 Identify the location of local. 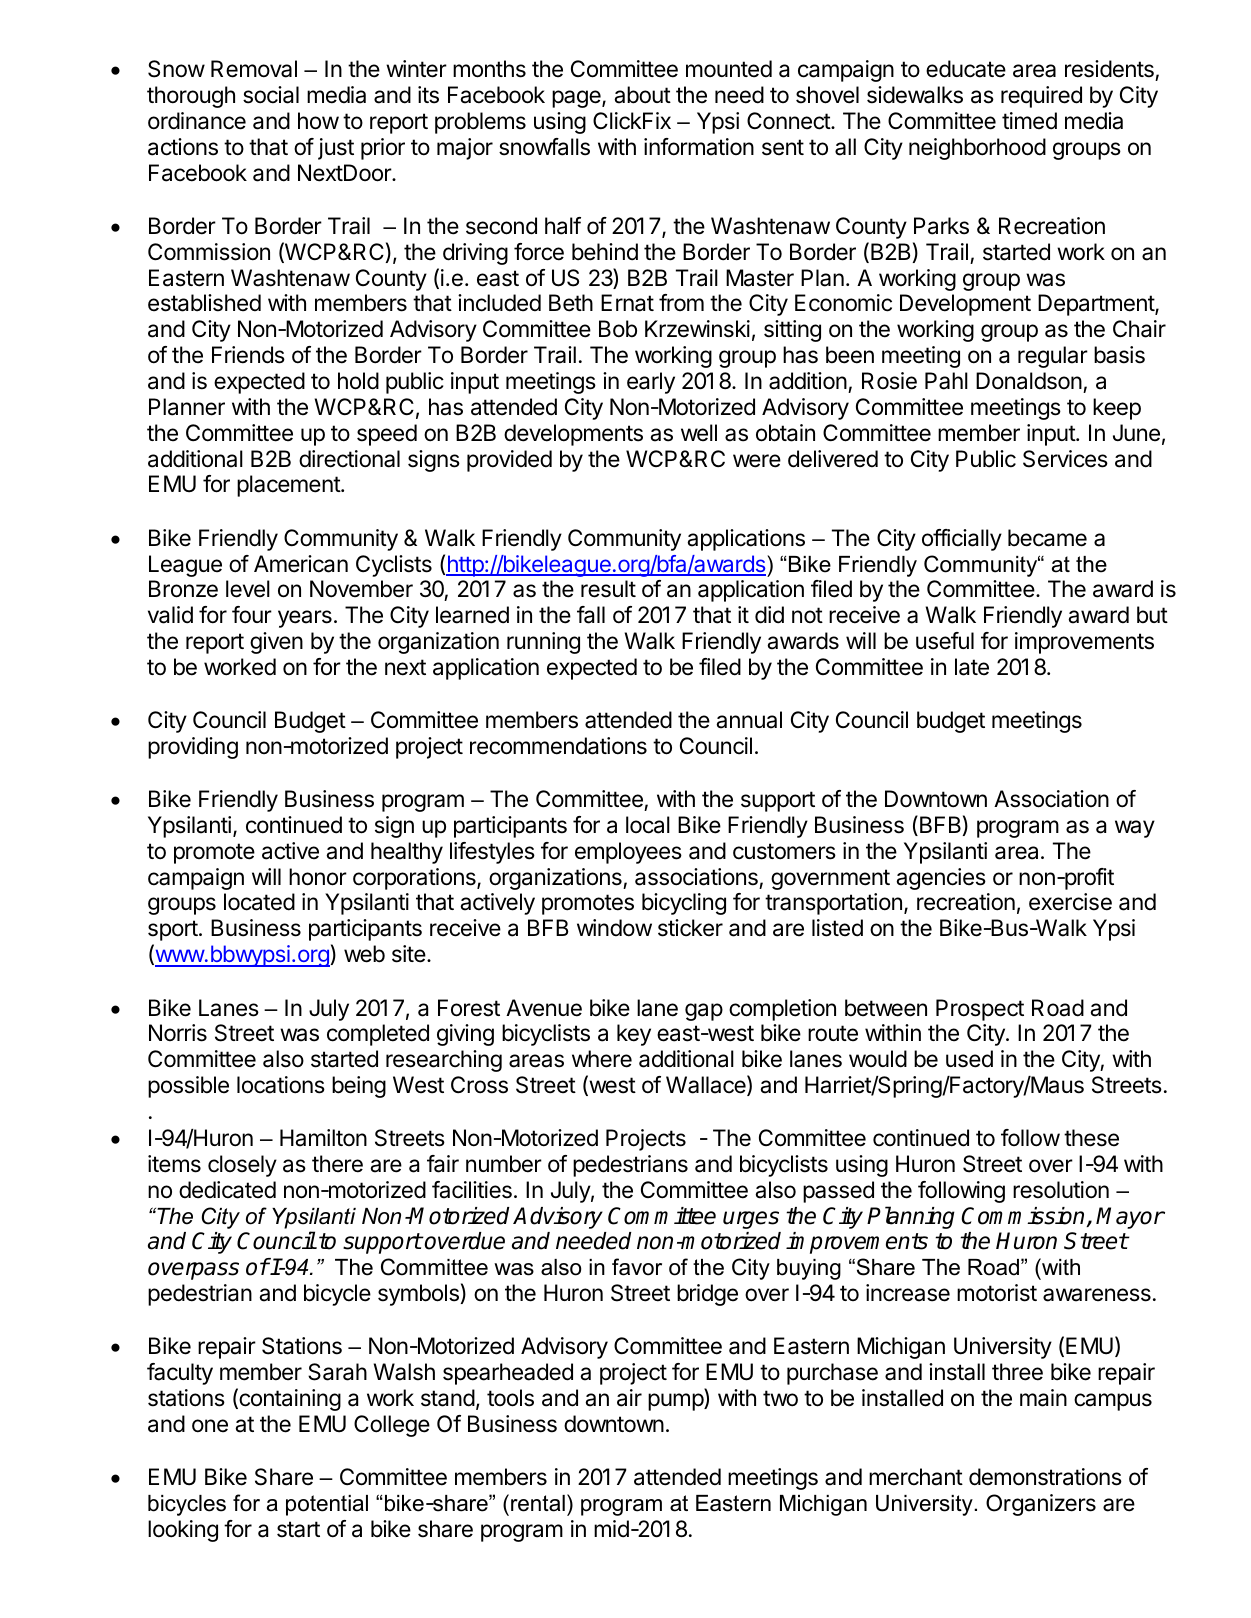
(648, 825).
